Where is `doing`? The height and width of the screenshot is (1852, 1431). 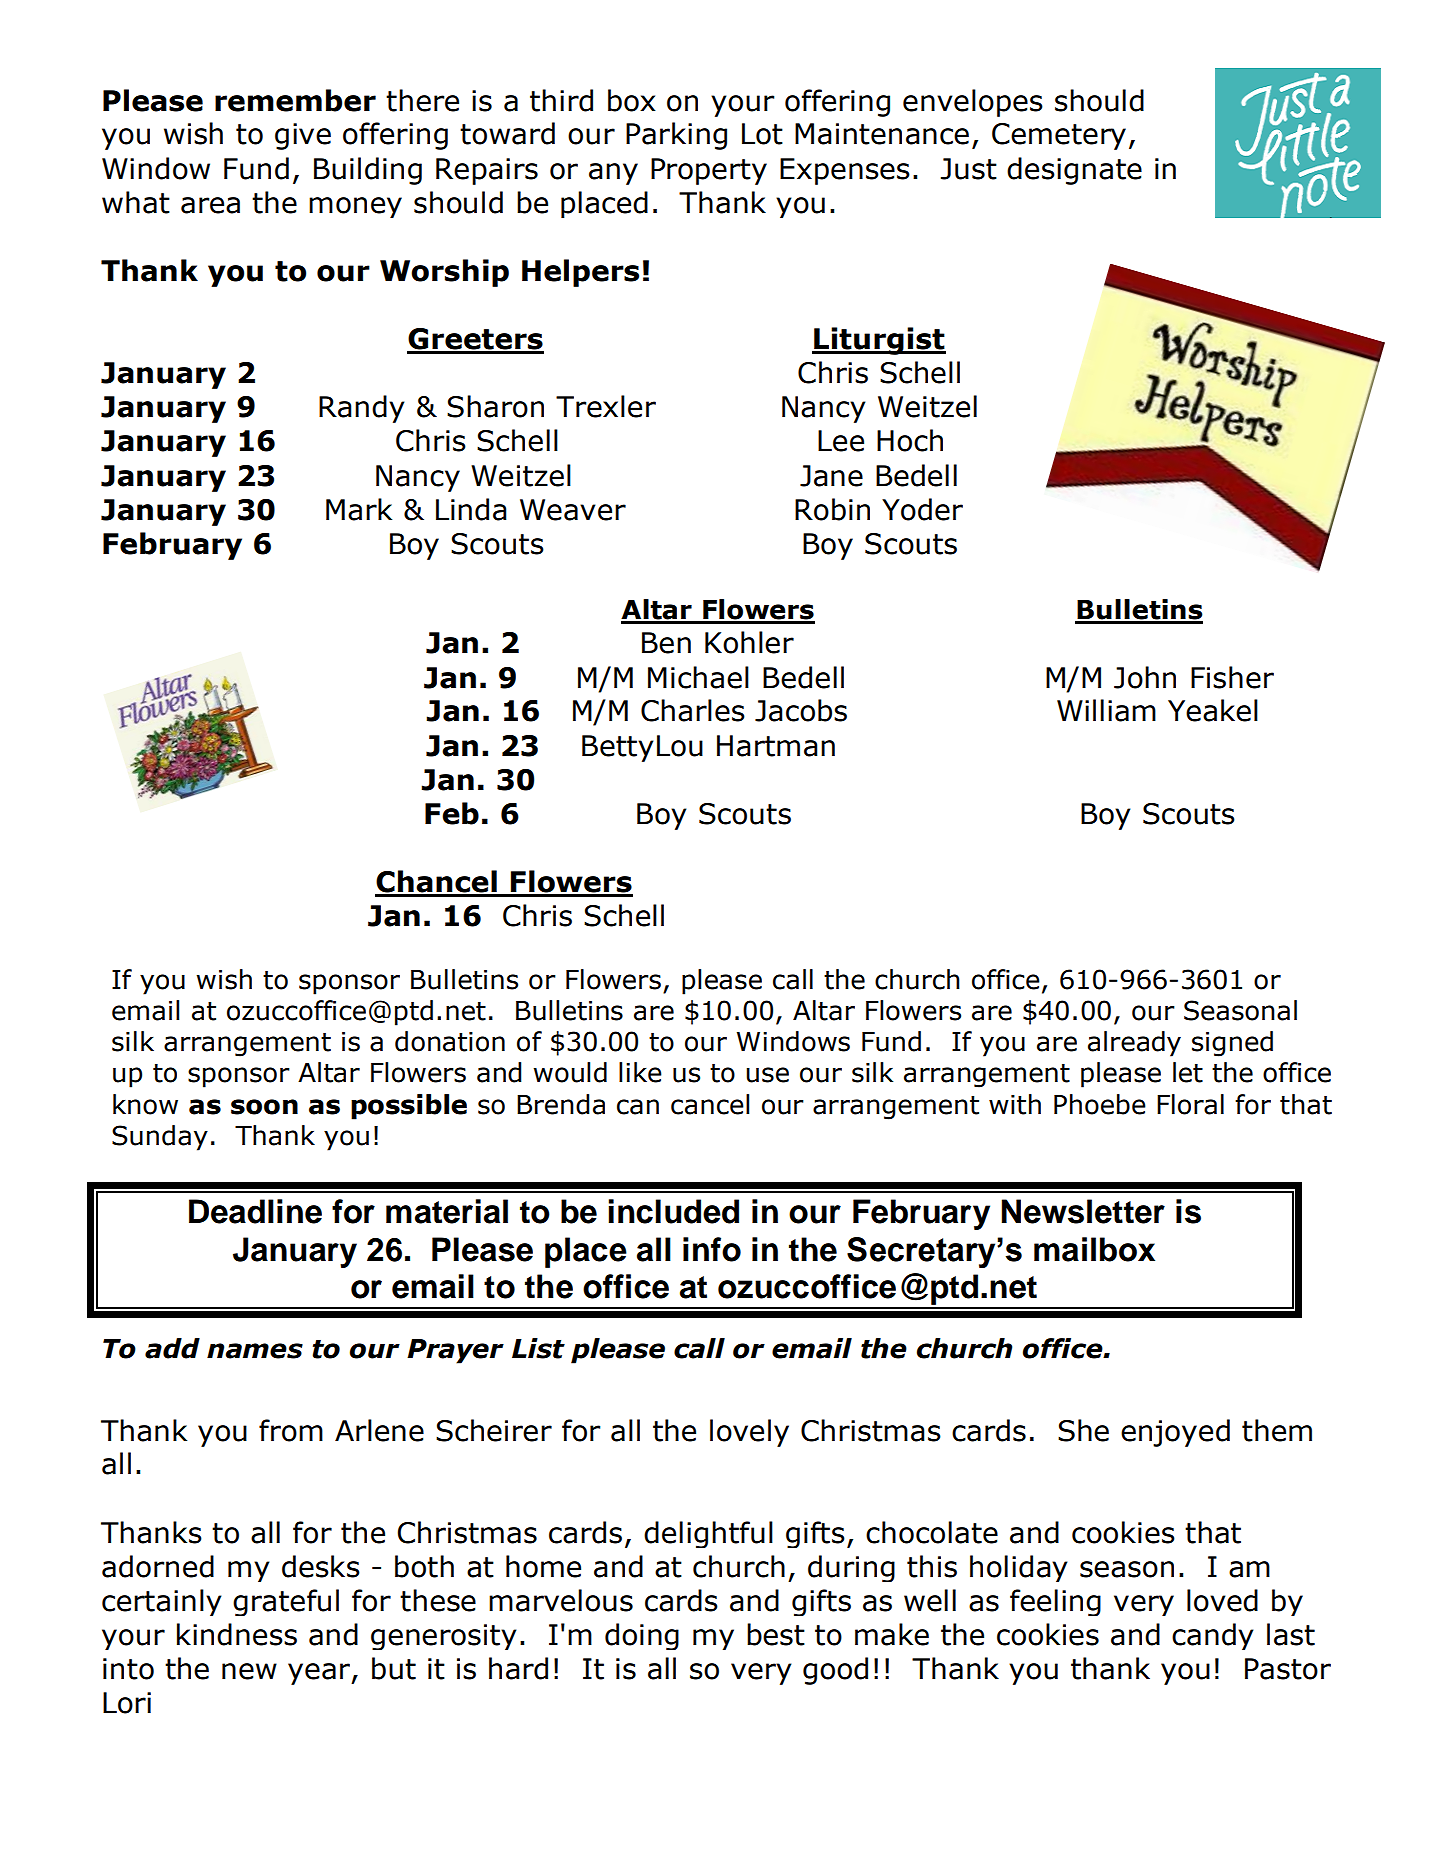
doing is located at coordinates (642, 1636).
